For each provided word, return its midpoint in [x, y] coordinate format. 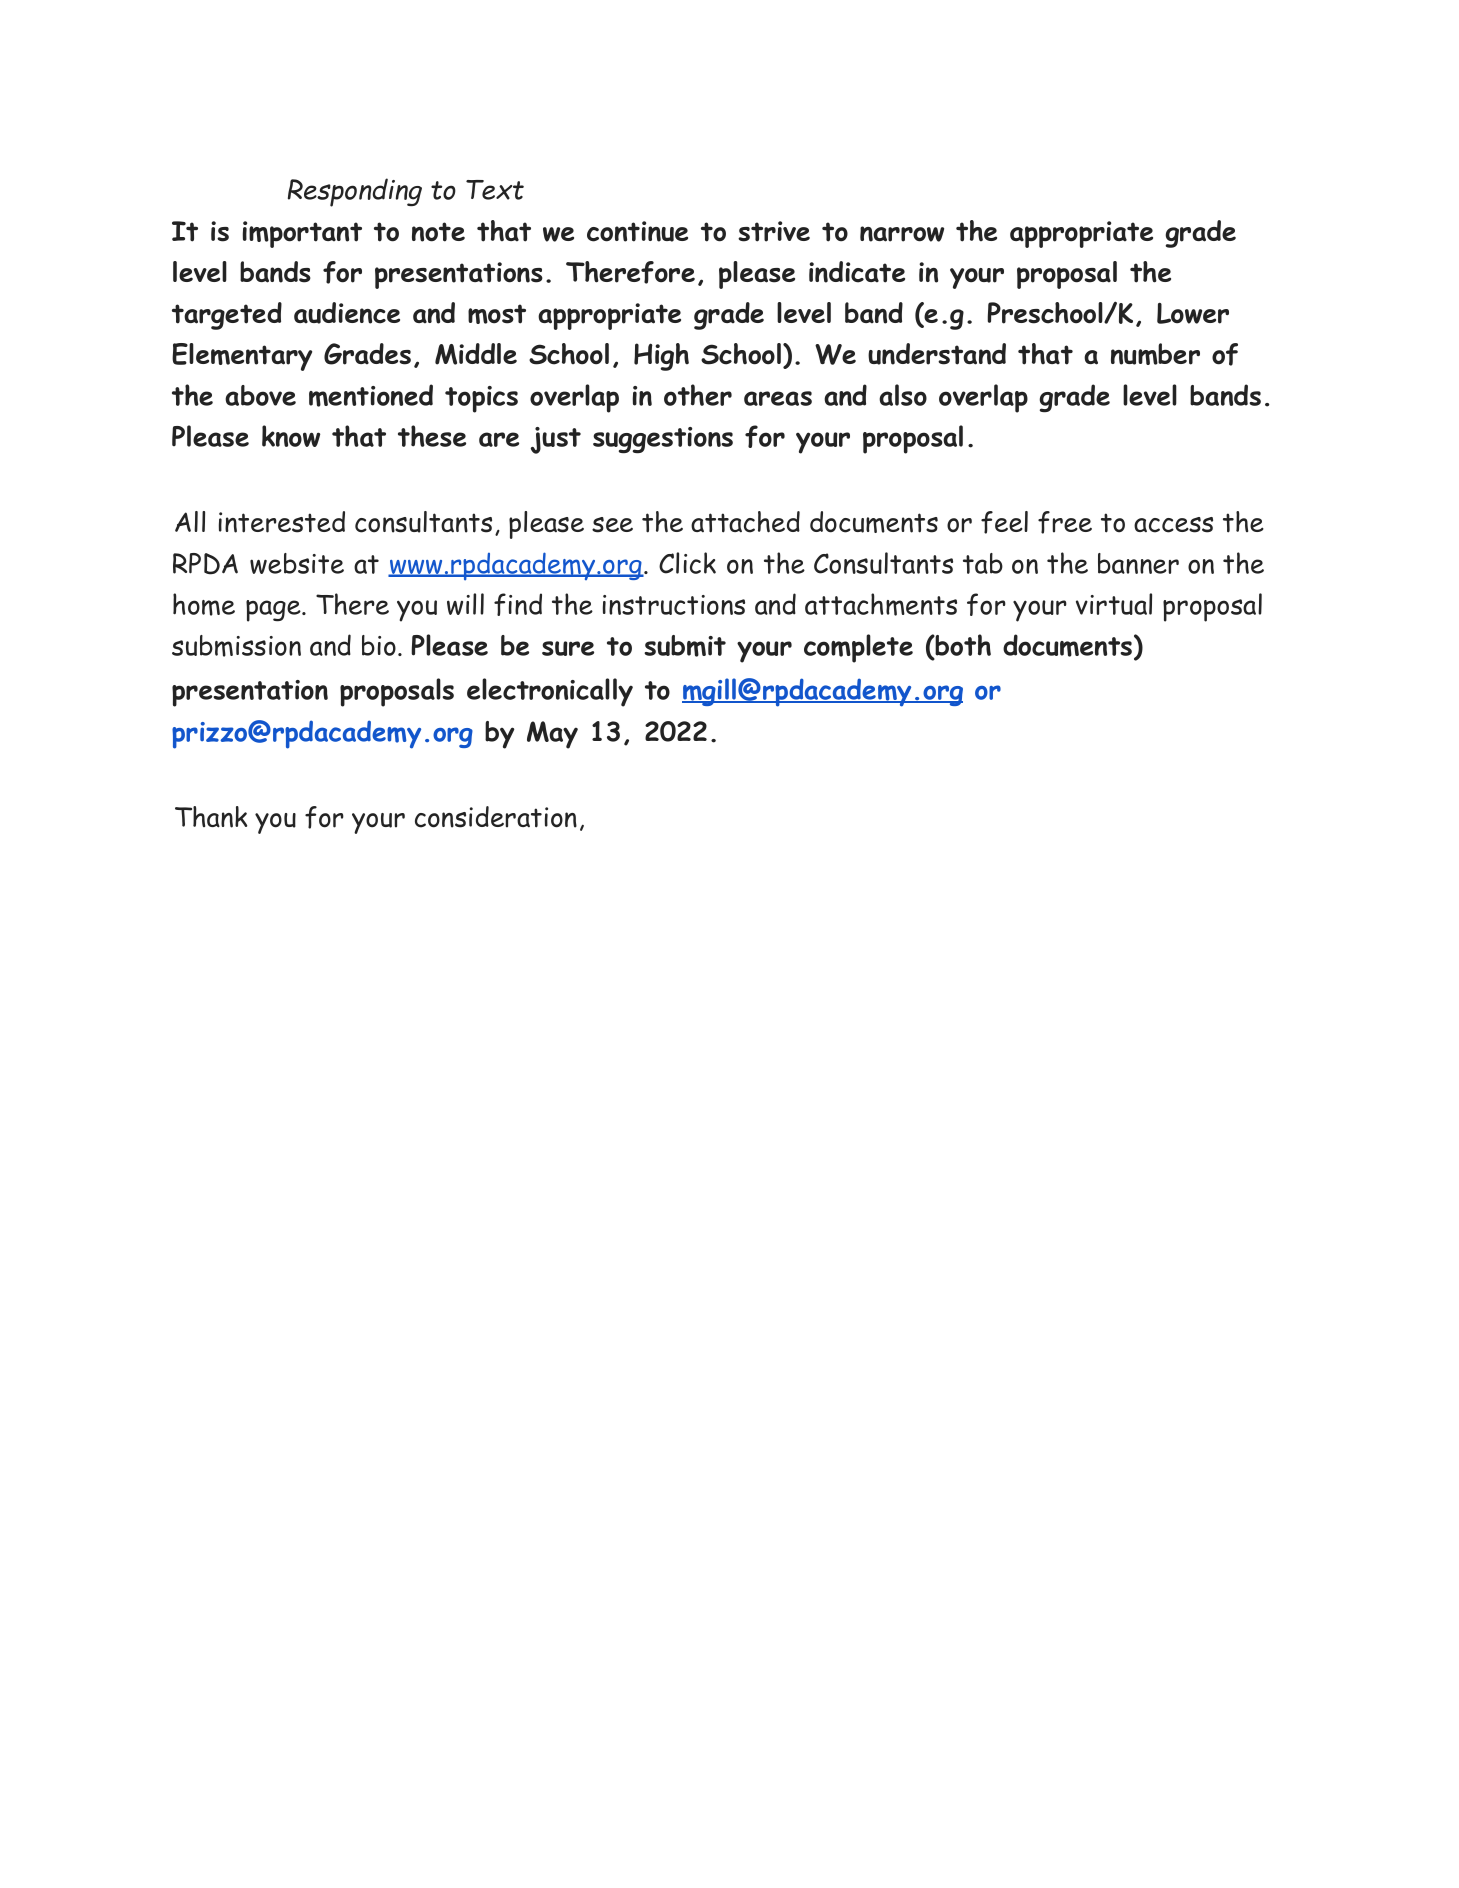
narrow [902, 234]
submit [685, 646]
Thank [211, 817]
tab [983, 563]
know [291, 436]
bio [379, 645]
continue [637, 231]
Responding [355, 192]
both [962, 646]
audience [347, 313]
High [661, 357]
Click [687, 563]
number [1155, 354]
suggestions [663, 440]
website [297, 563]
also [903, 395]
